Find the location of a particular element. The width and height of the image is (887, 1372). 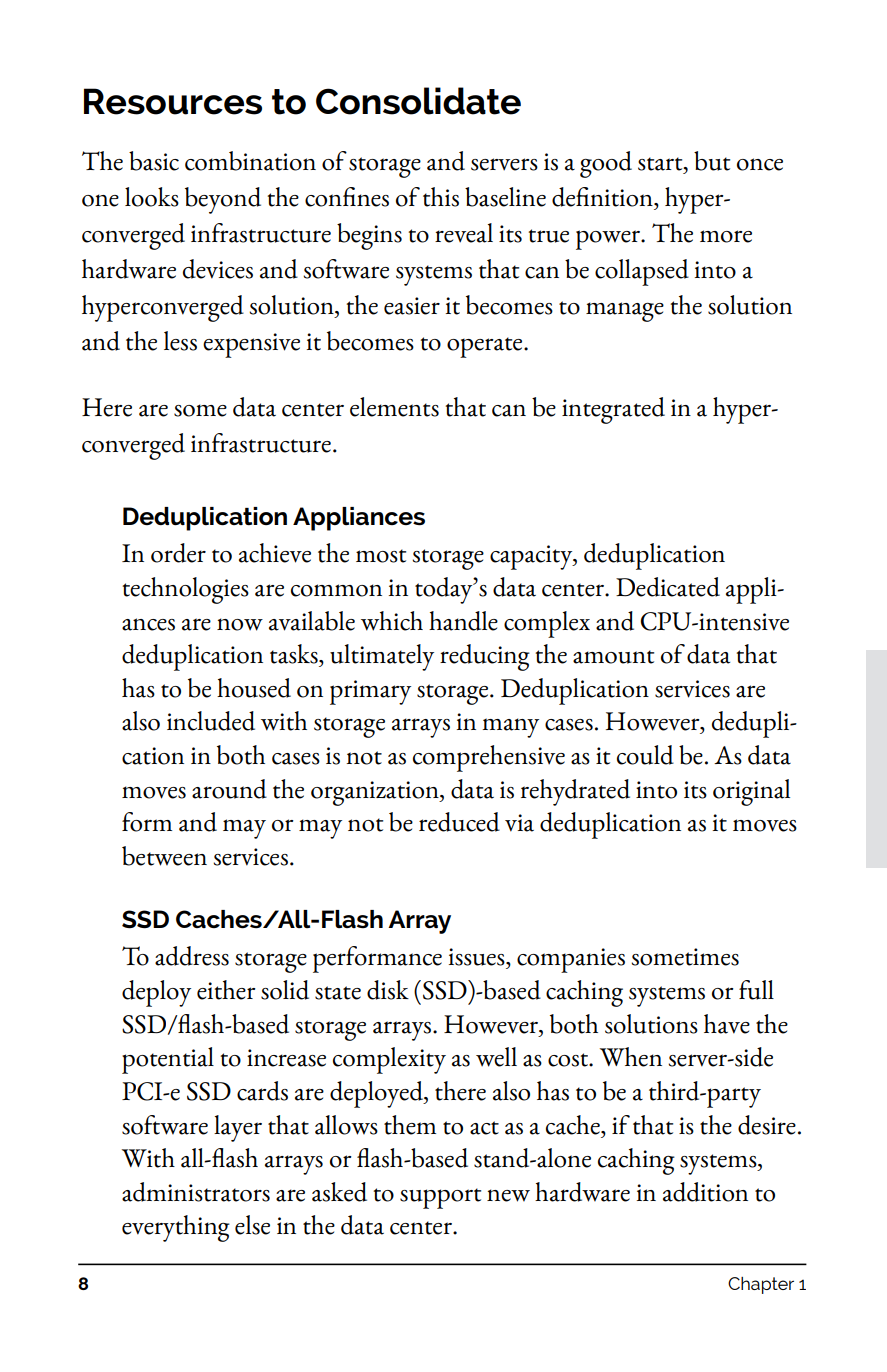

but is located at coordinates (712, 161).
